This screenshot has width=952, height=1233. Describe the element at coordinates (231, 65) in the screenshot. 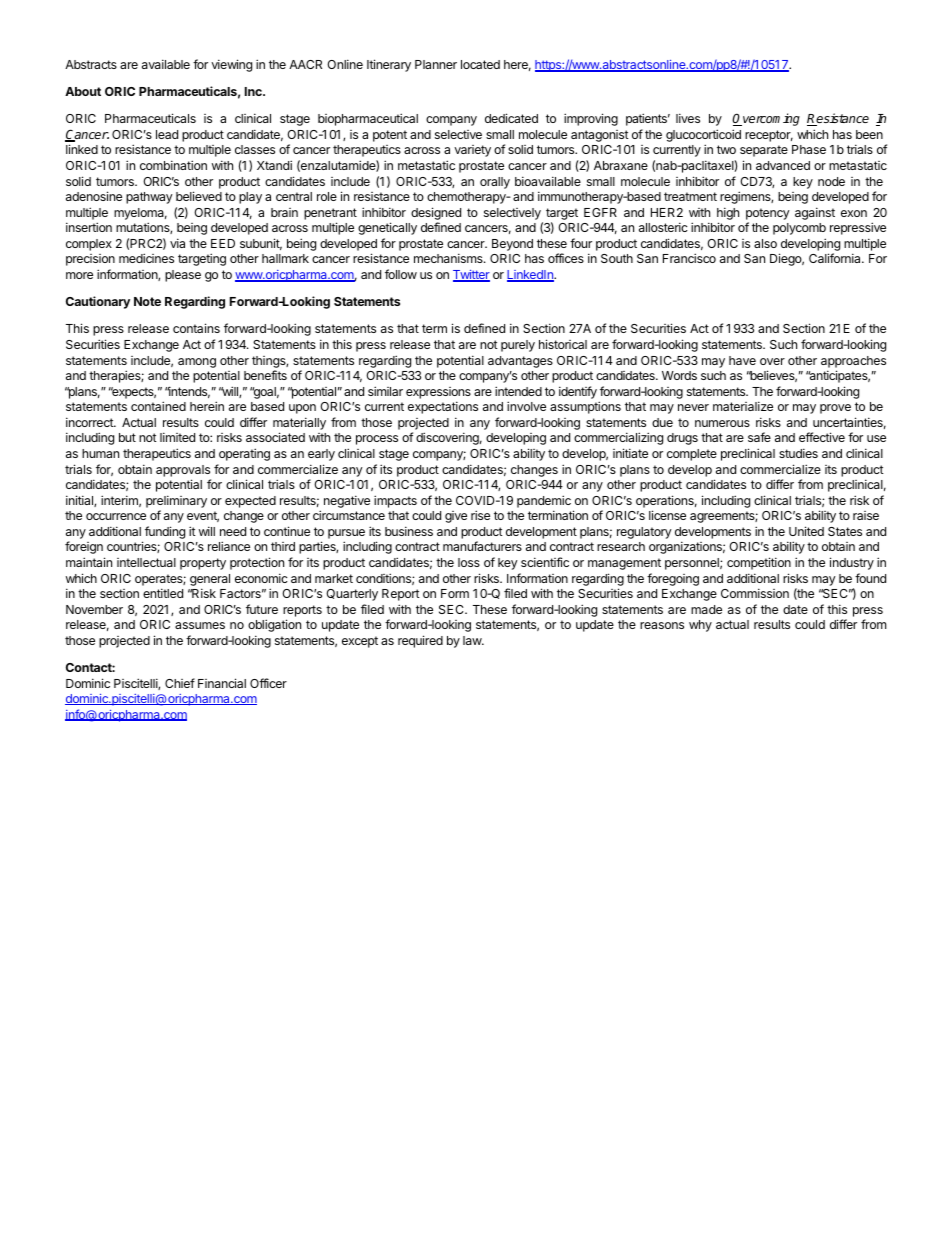

I see `viewing` at that location.
